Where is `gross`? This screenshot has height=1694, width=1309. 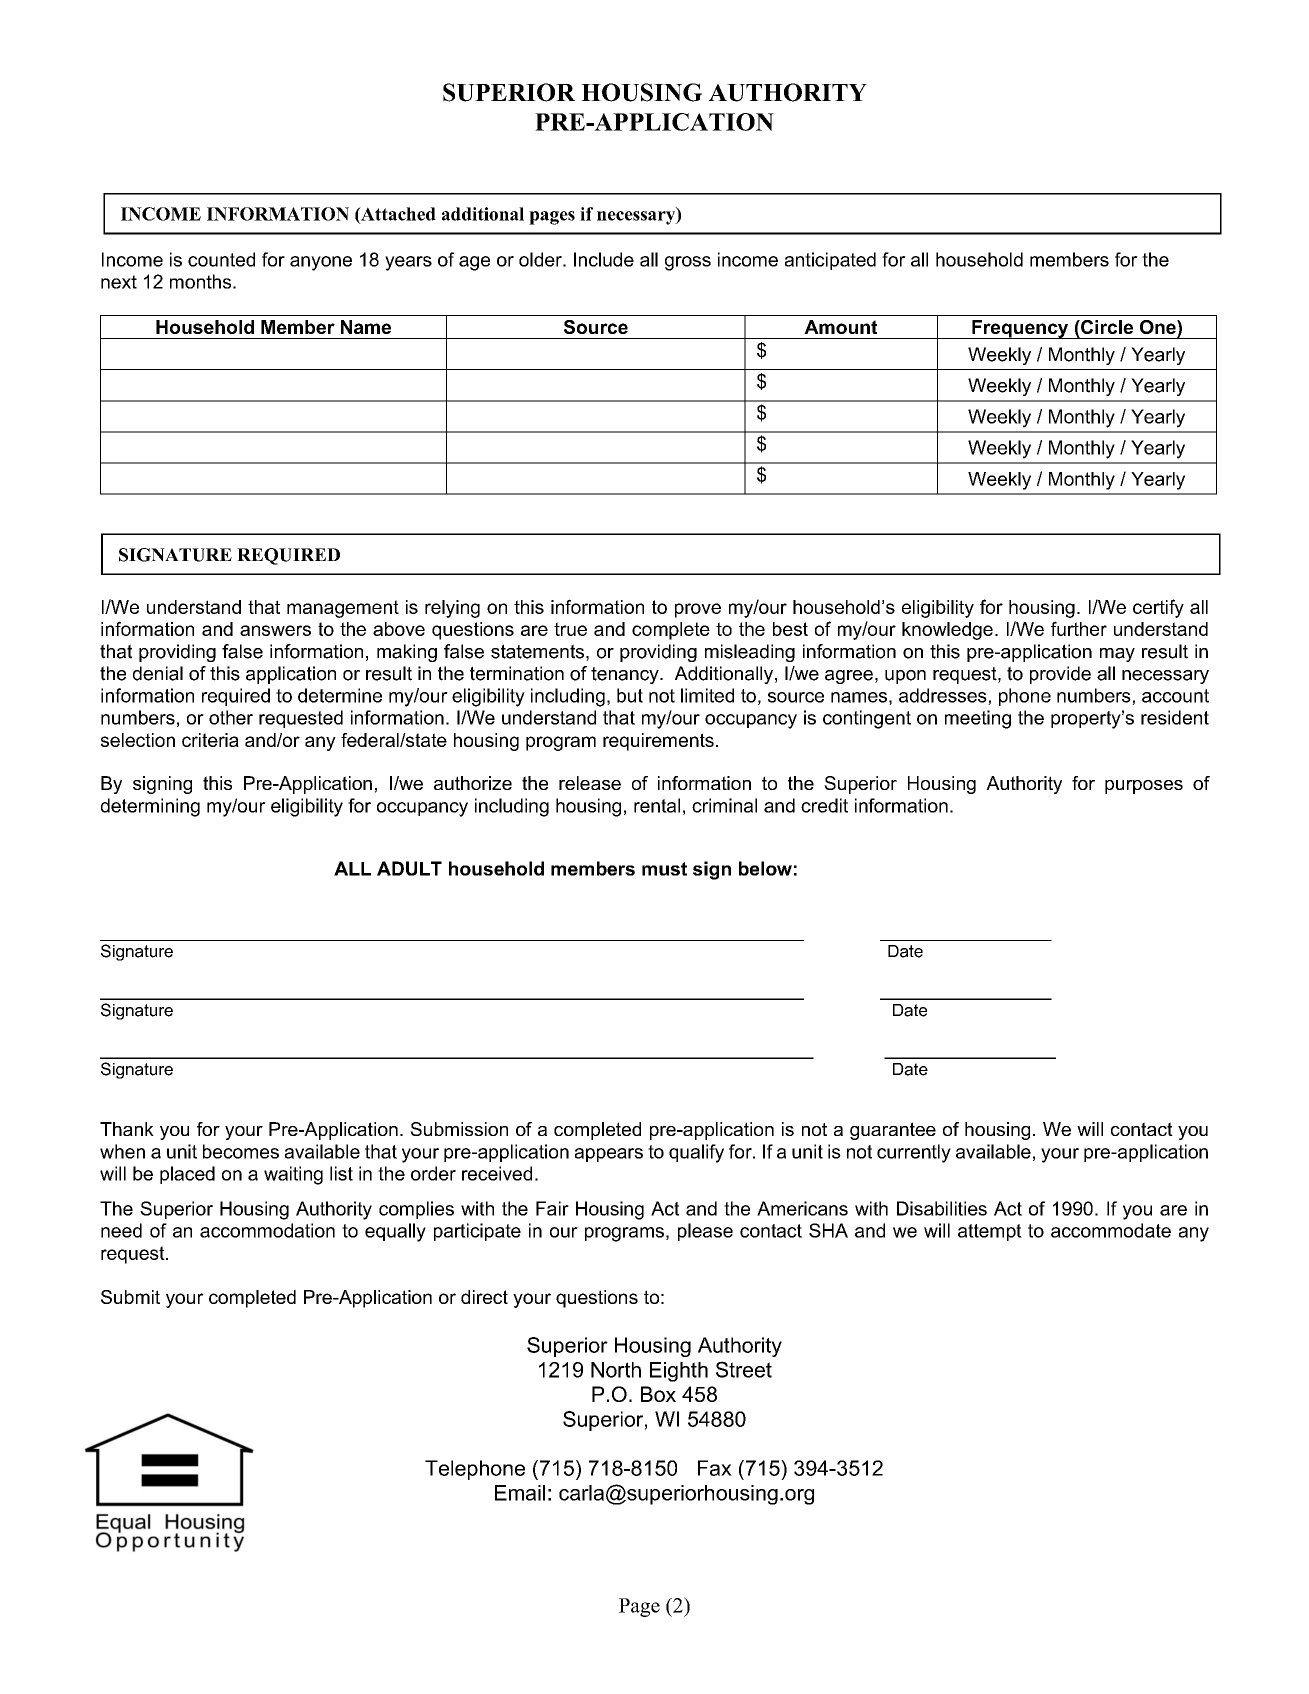
gross is located at coordinates (688, 263).
